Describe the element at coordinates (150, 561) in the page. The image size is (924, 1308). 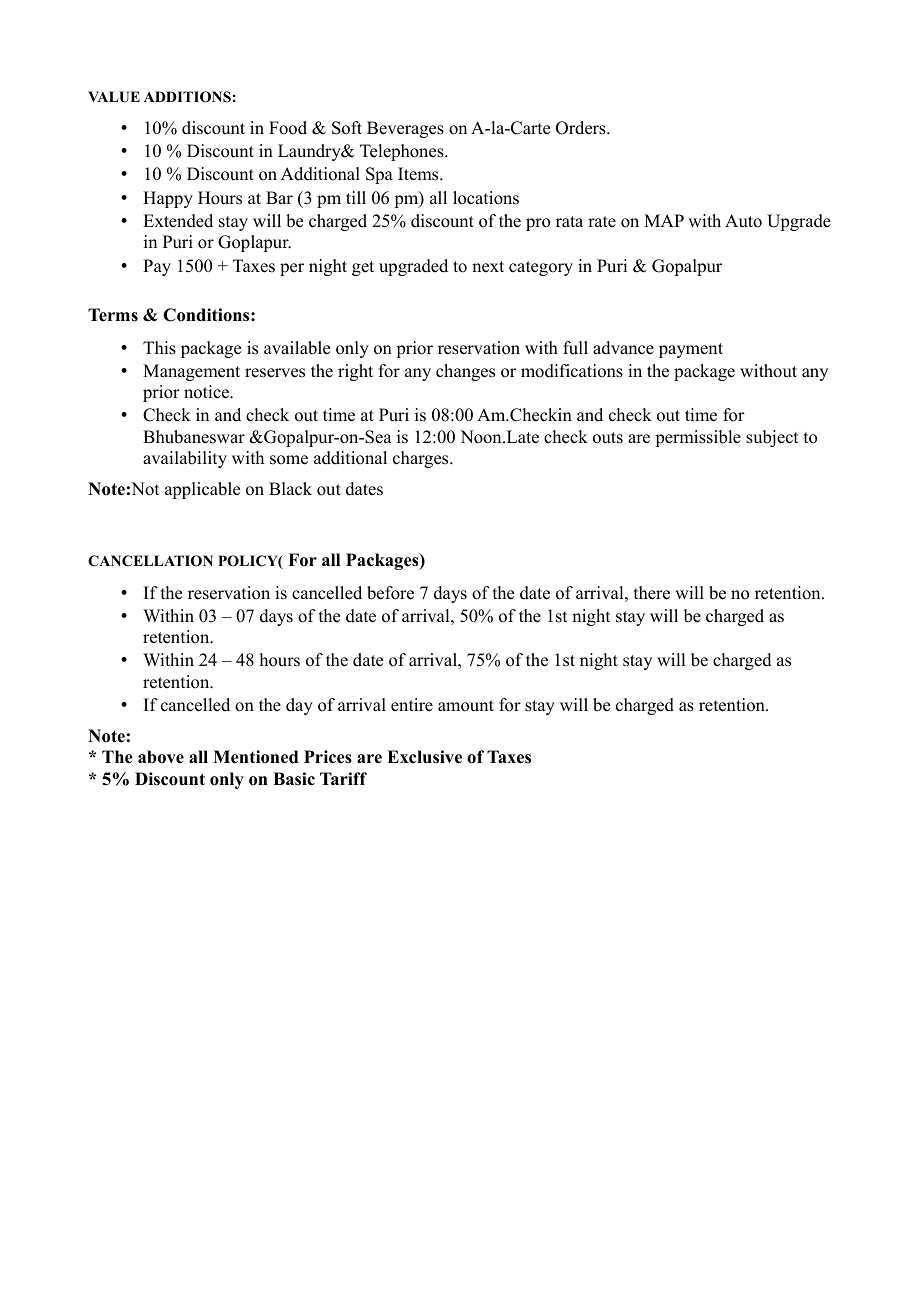
I see `CANCELLATION` at that location.
